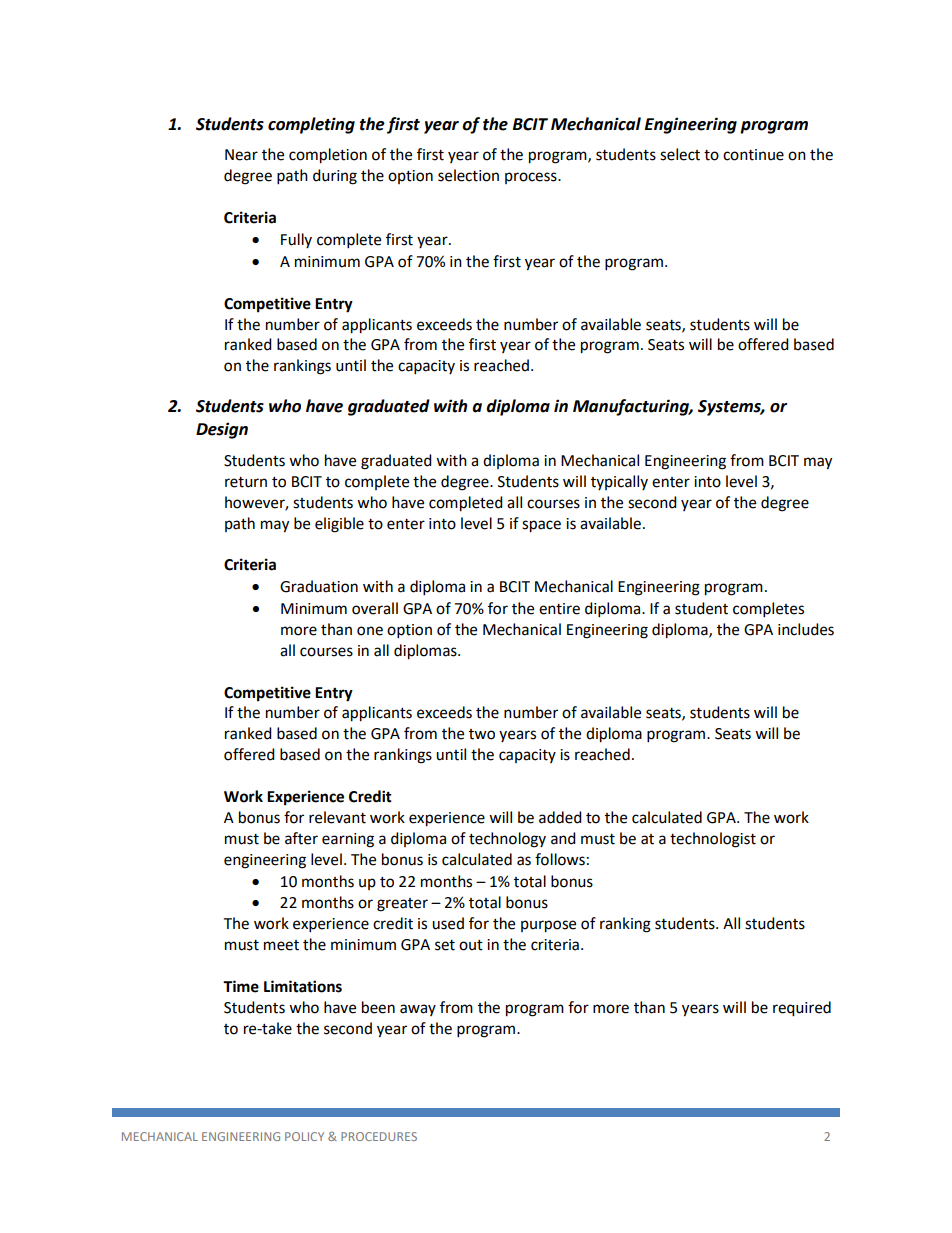 The width and height of the screenshot is (952, 1233). Describe the element at coordinates (548, 926) in the screenshot. I see `purpose` at that location.
